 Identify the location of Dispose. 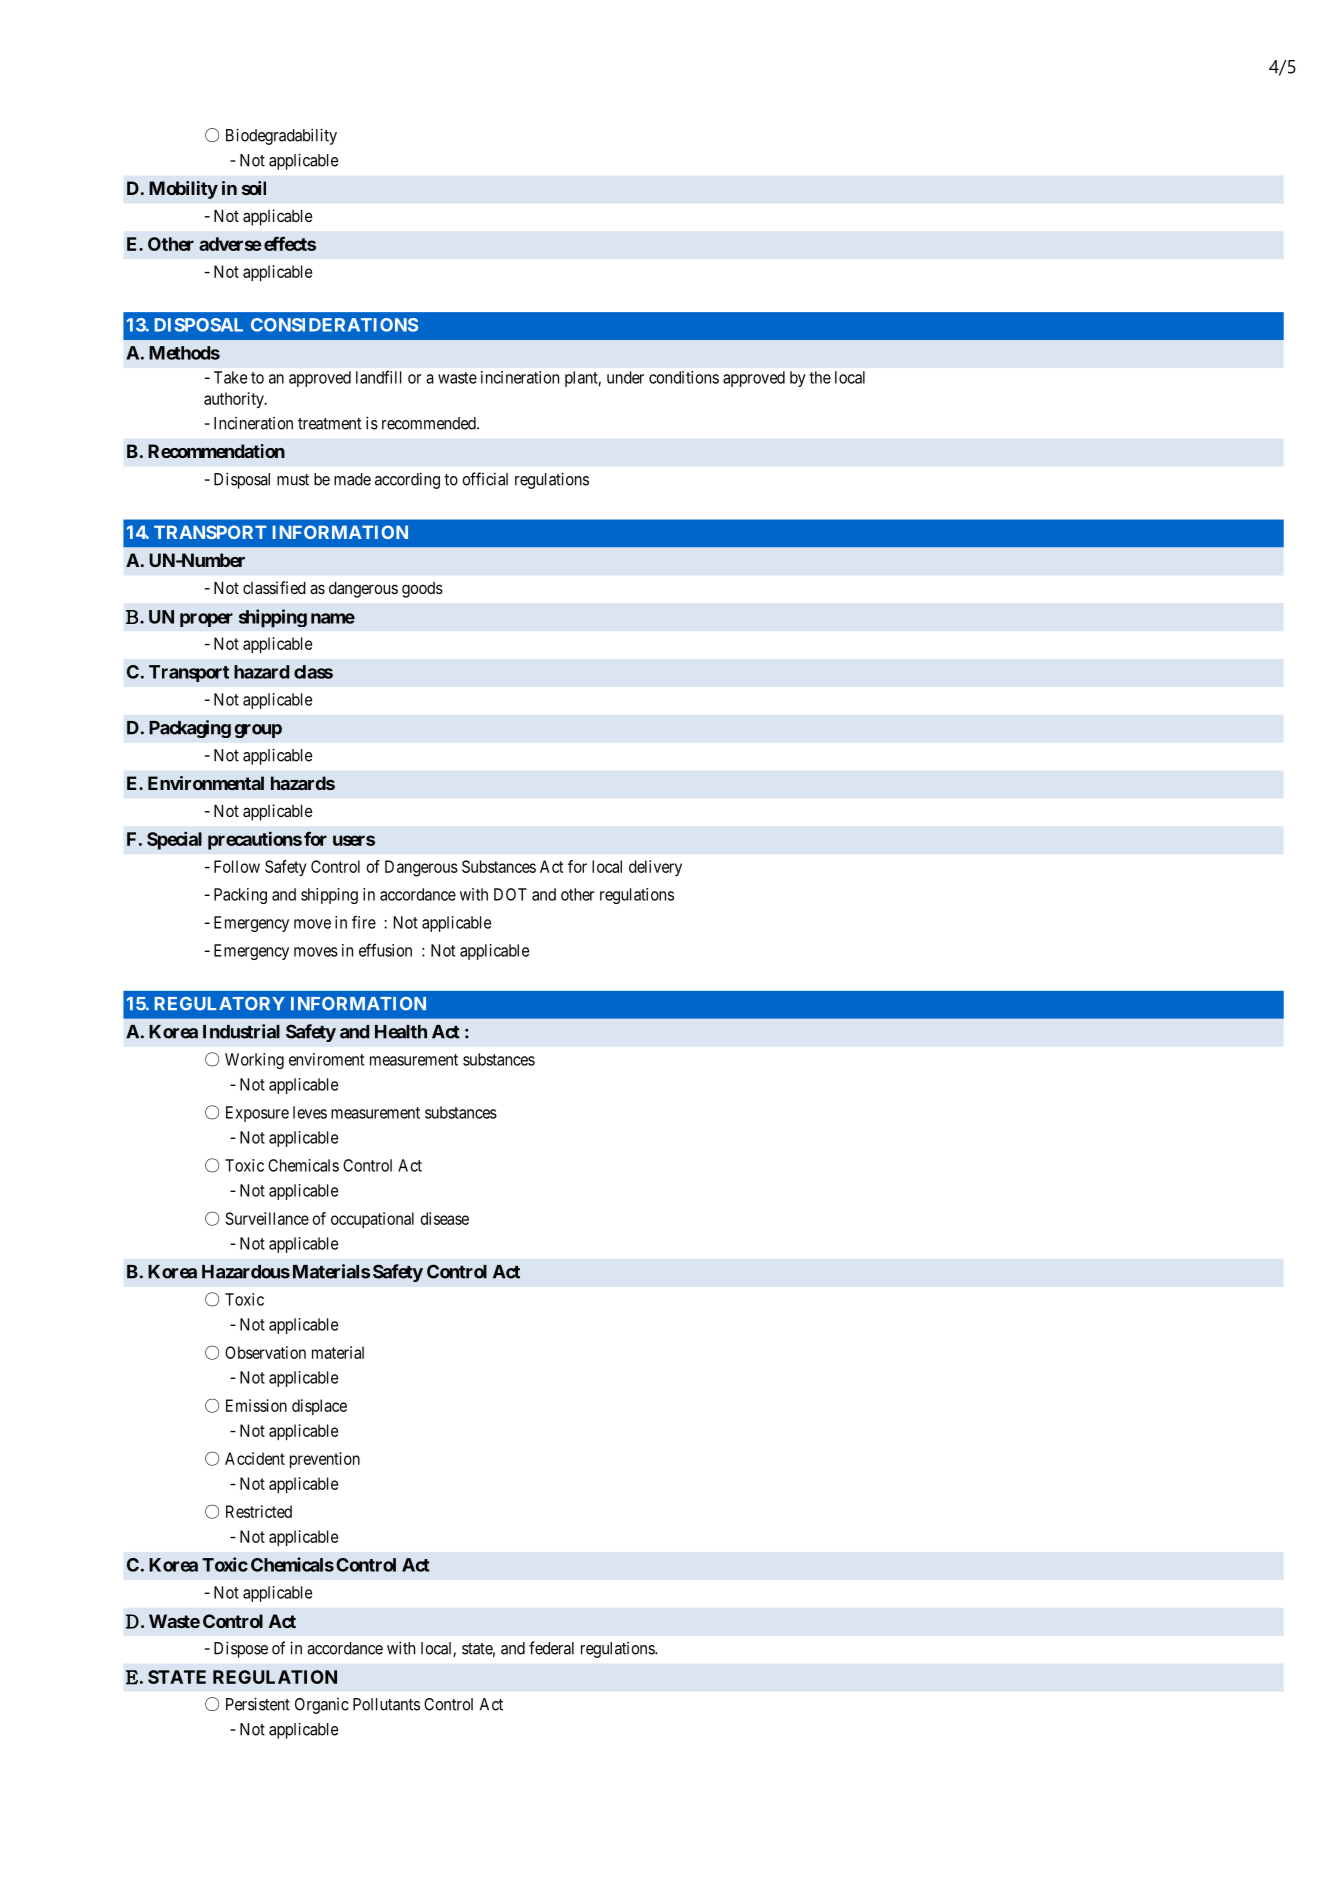
(241, 1649).
